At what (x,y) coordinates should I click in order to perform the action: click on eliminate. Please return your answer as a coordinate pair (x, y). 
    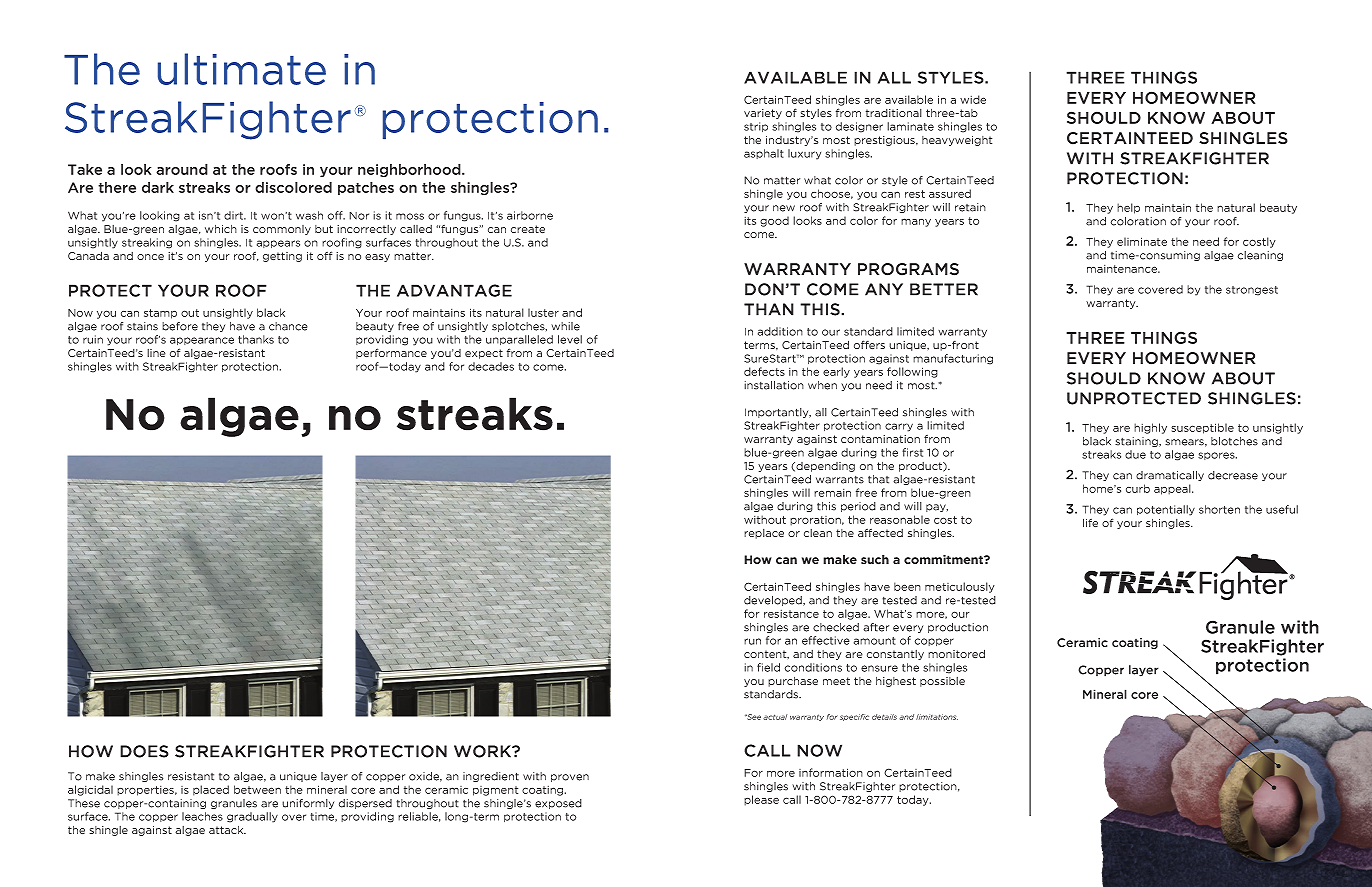
    Looking at the image, I should click on (1142, 241).
